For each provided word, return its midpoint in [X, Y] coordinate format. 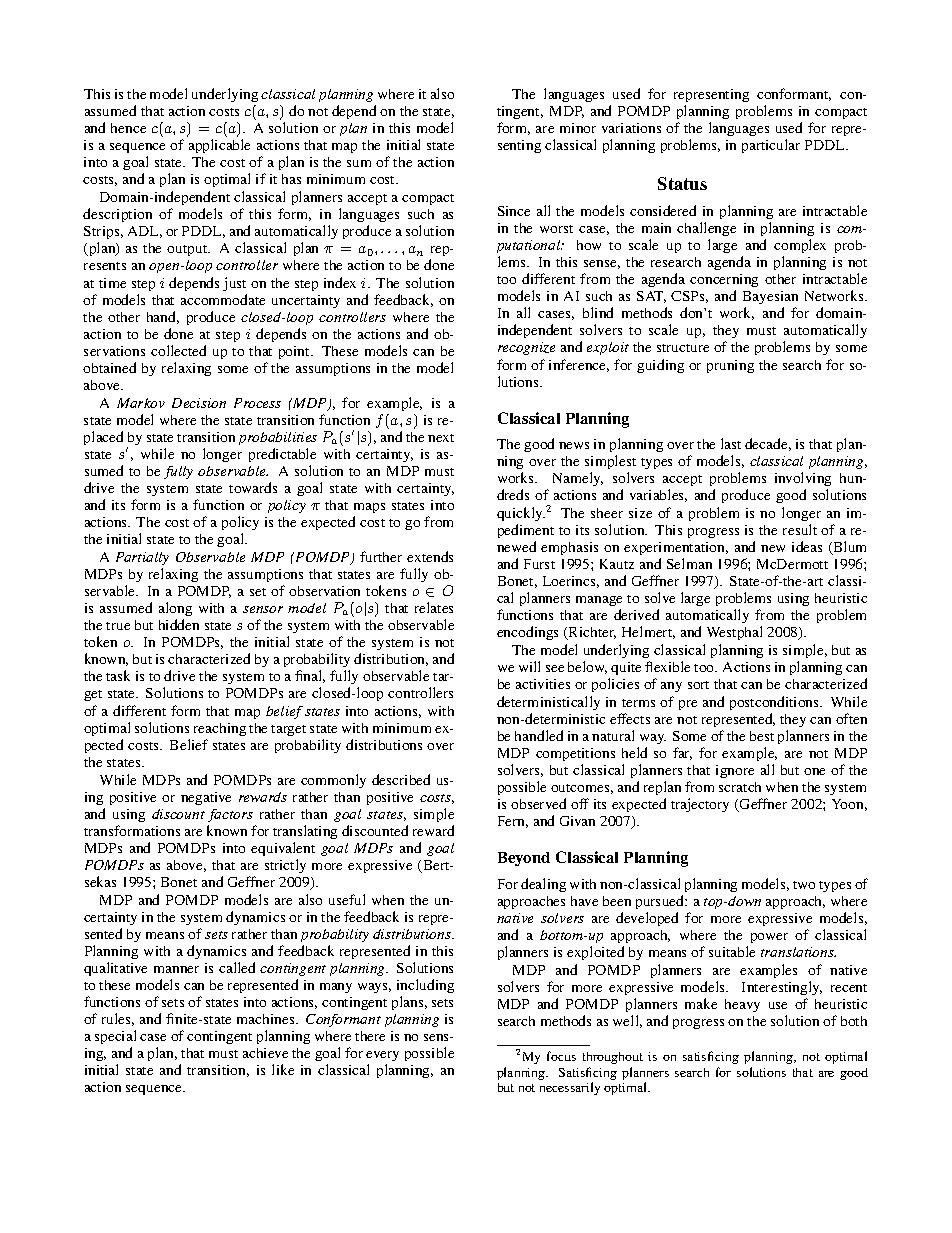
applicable [219, 146]
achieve [265, 1053]
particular [771, 146]
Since [514, 211]
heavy [742, 1005]
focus [561, 1056]
